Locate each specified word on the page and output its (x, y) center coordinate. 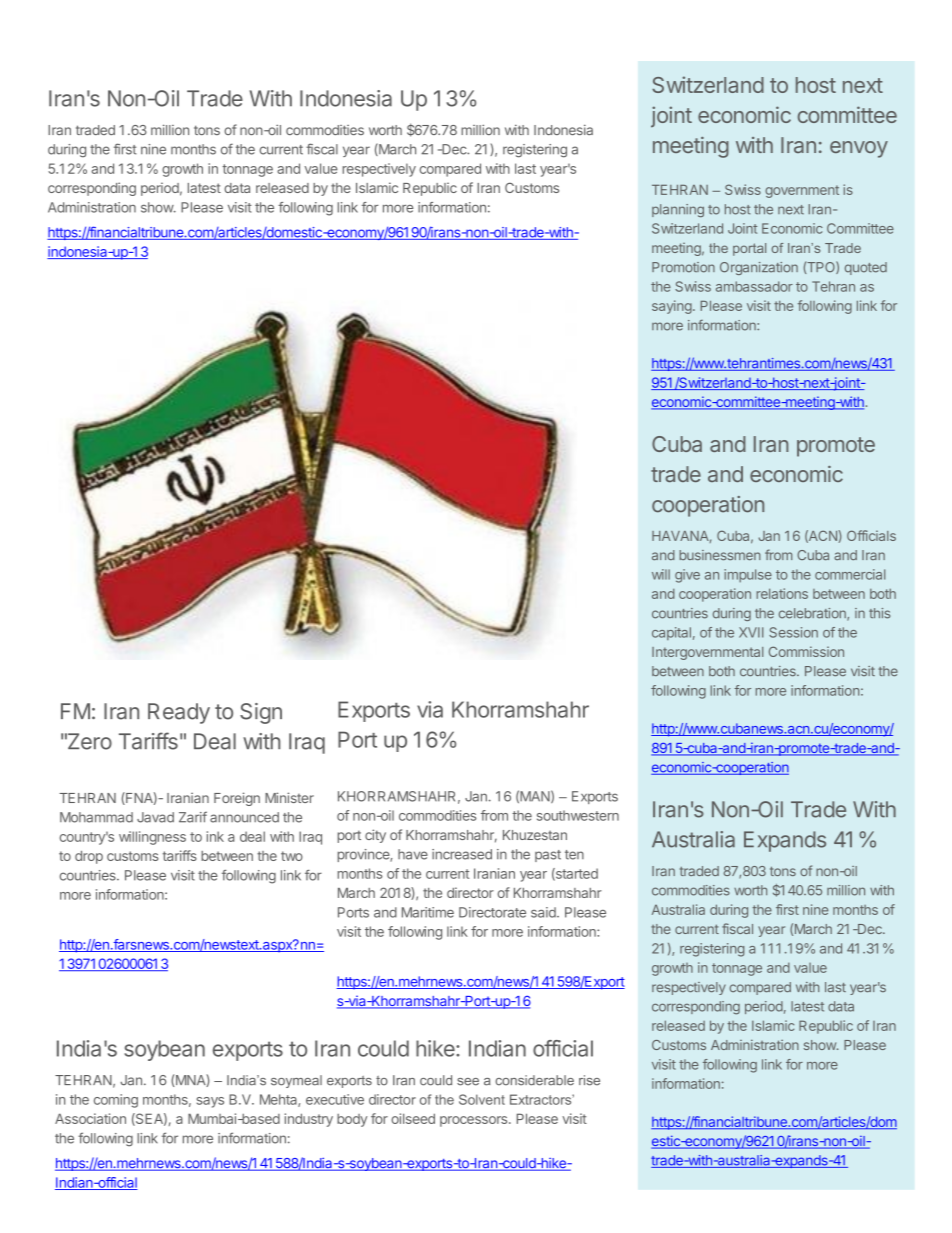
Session (793, 632)
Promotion (683, 267)
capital (671, 633)
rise (589, 1080)
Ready (179, 713)
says (210, 1102)
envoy (859, 149)
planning (678, 210)
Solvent (482, 1099)
